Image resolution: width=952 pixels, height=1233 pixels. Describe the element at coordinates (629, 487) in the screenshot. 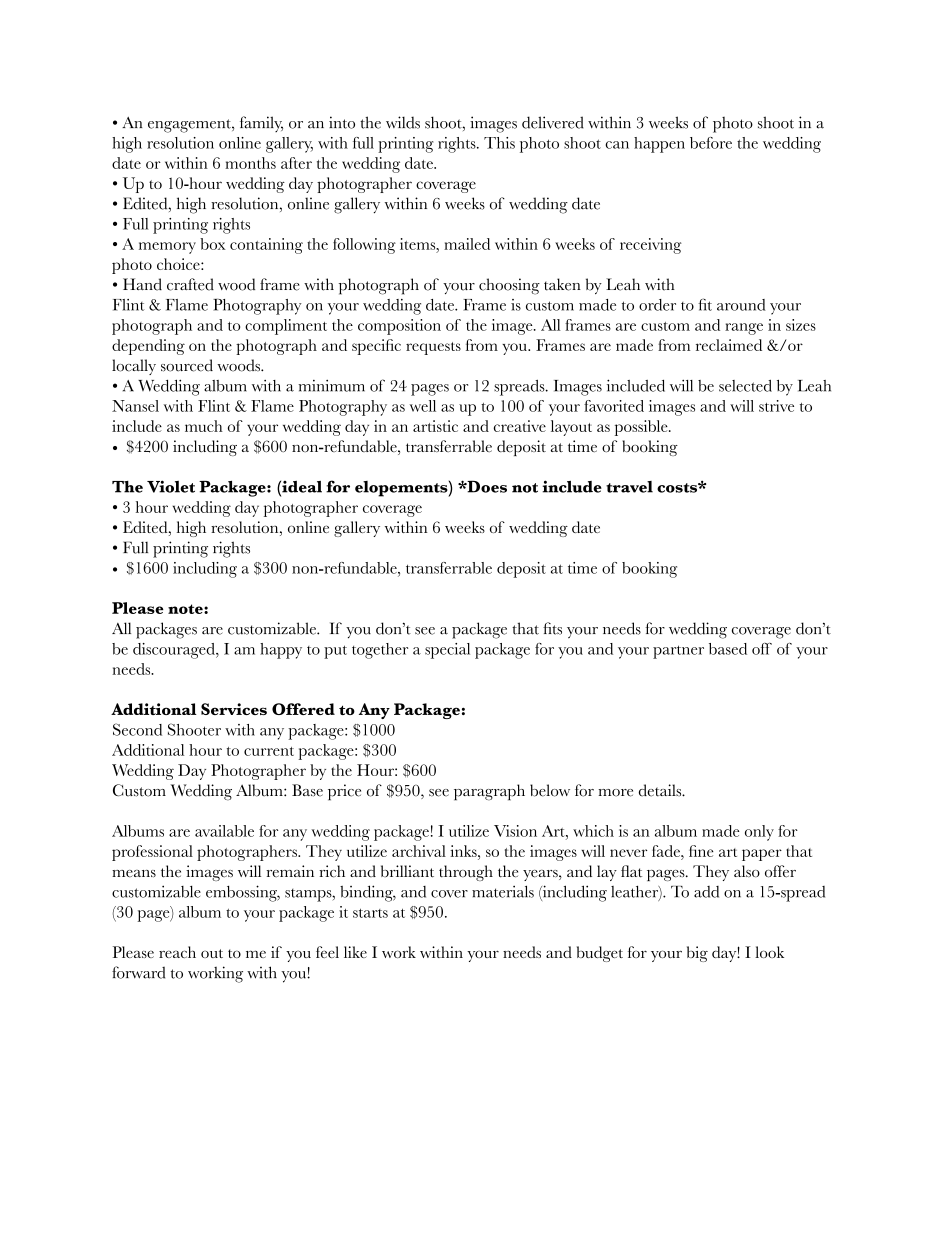

I see `travel` at that location.
